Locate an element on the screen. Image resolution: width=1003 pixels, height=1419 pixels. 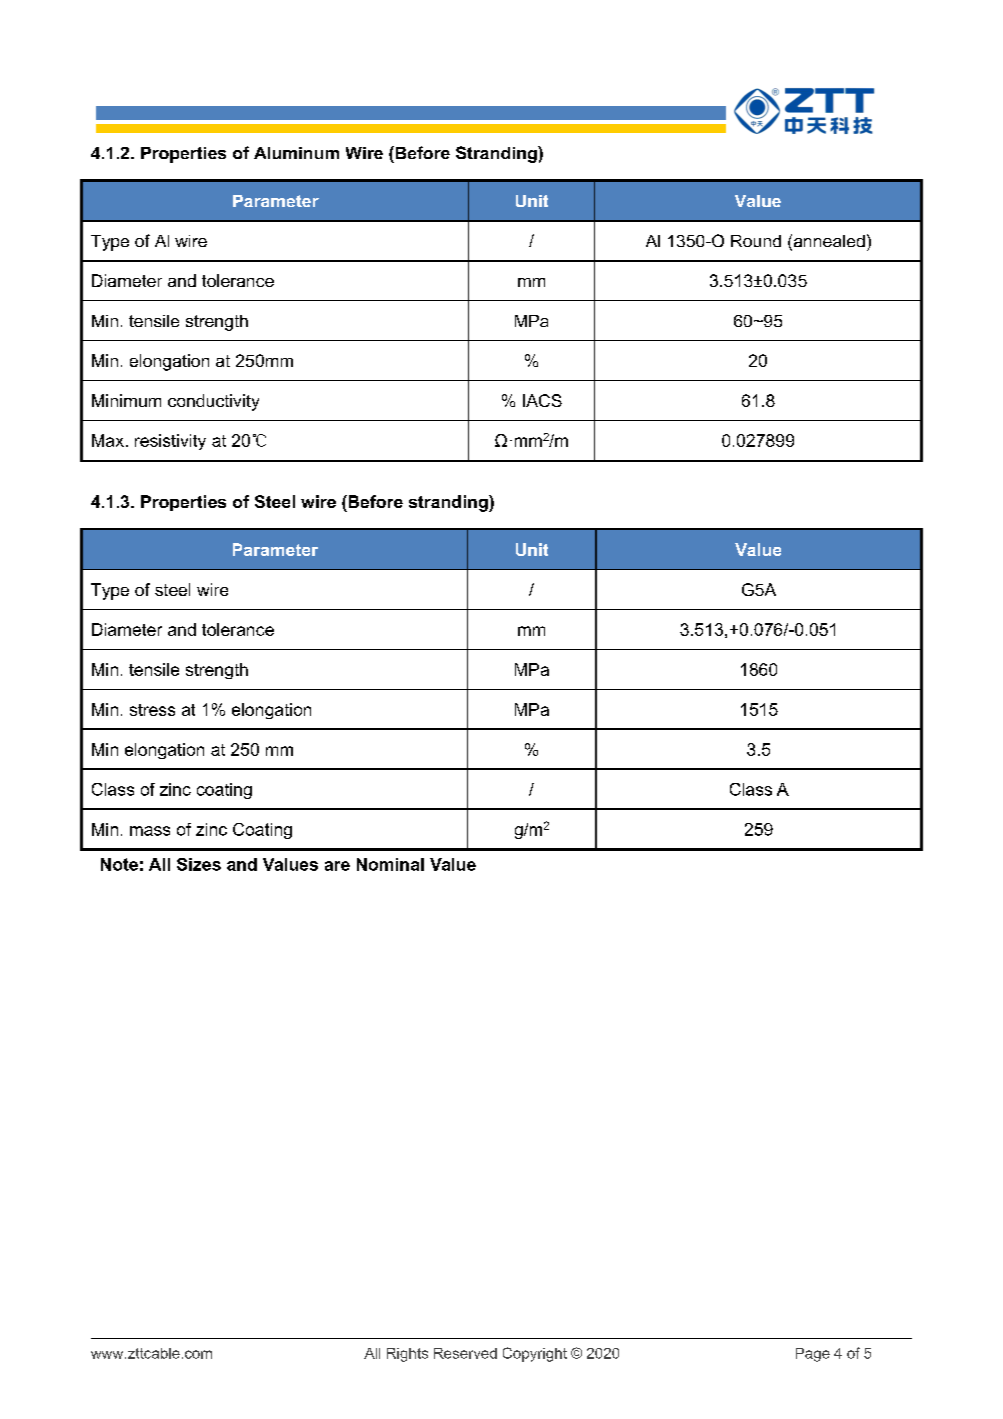
Page is located at coordinates (813, 1355).
